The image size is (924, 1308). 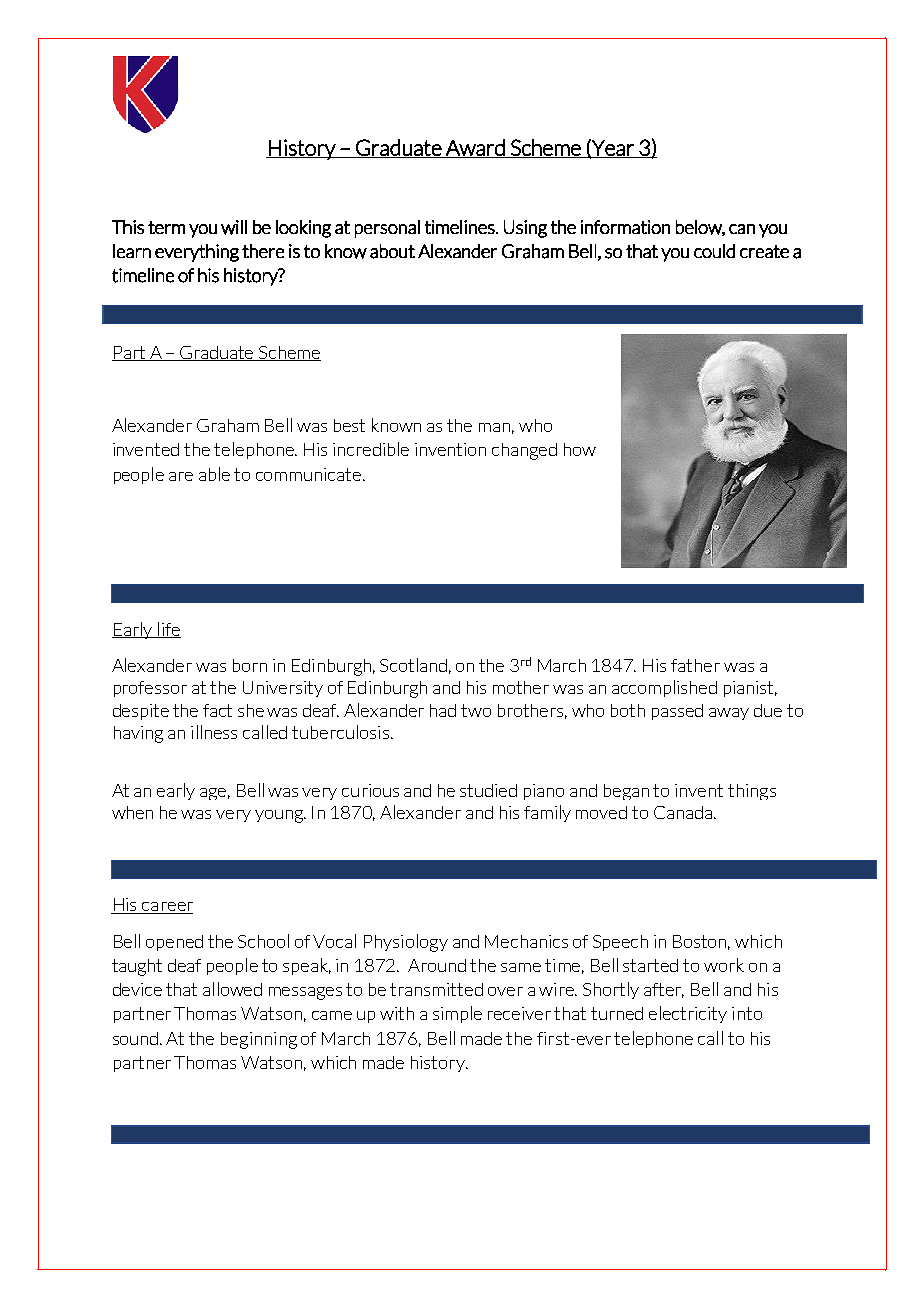 I want to click on Award, so click(x=475, y=148).
